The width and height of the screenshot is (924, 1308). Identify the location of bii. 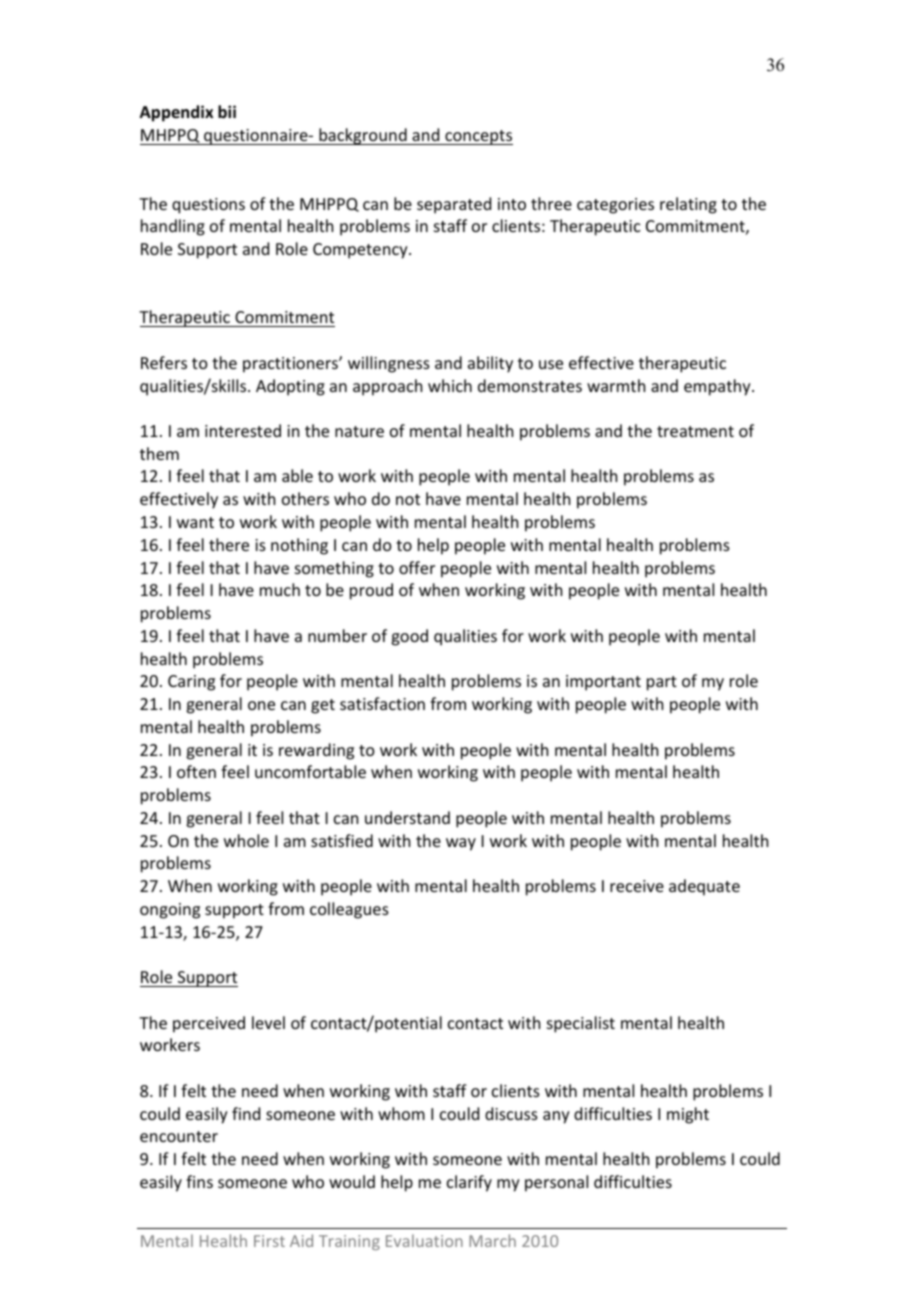
(227, 111).
